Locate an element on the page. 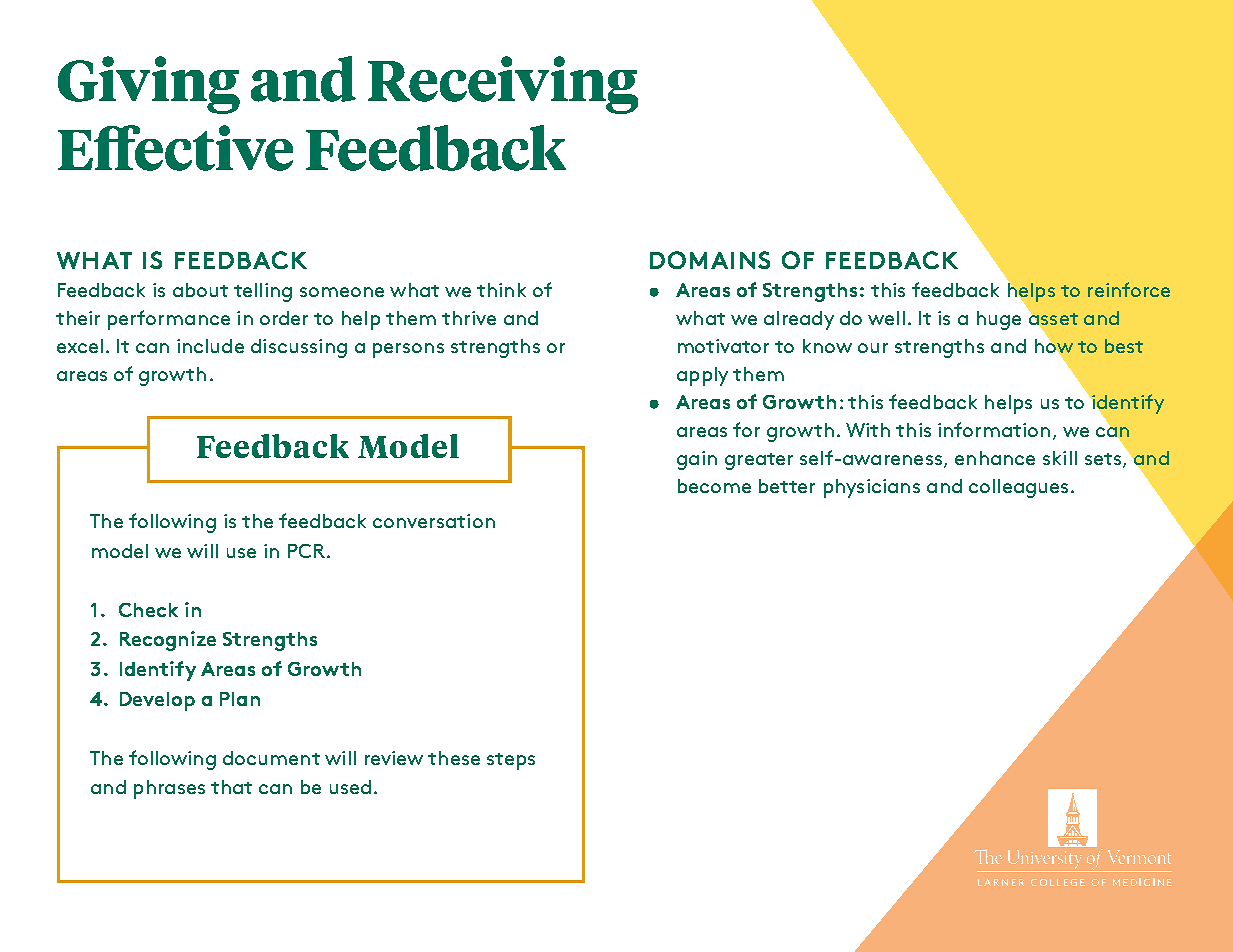 This document has width=1233, height=952. think is located at coordinates (501, 290).
